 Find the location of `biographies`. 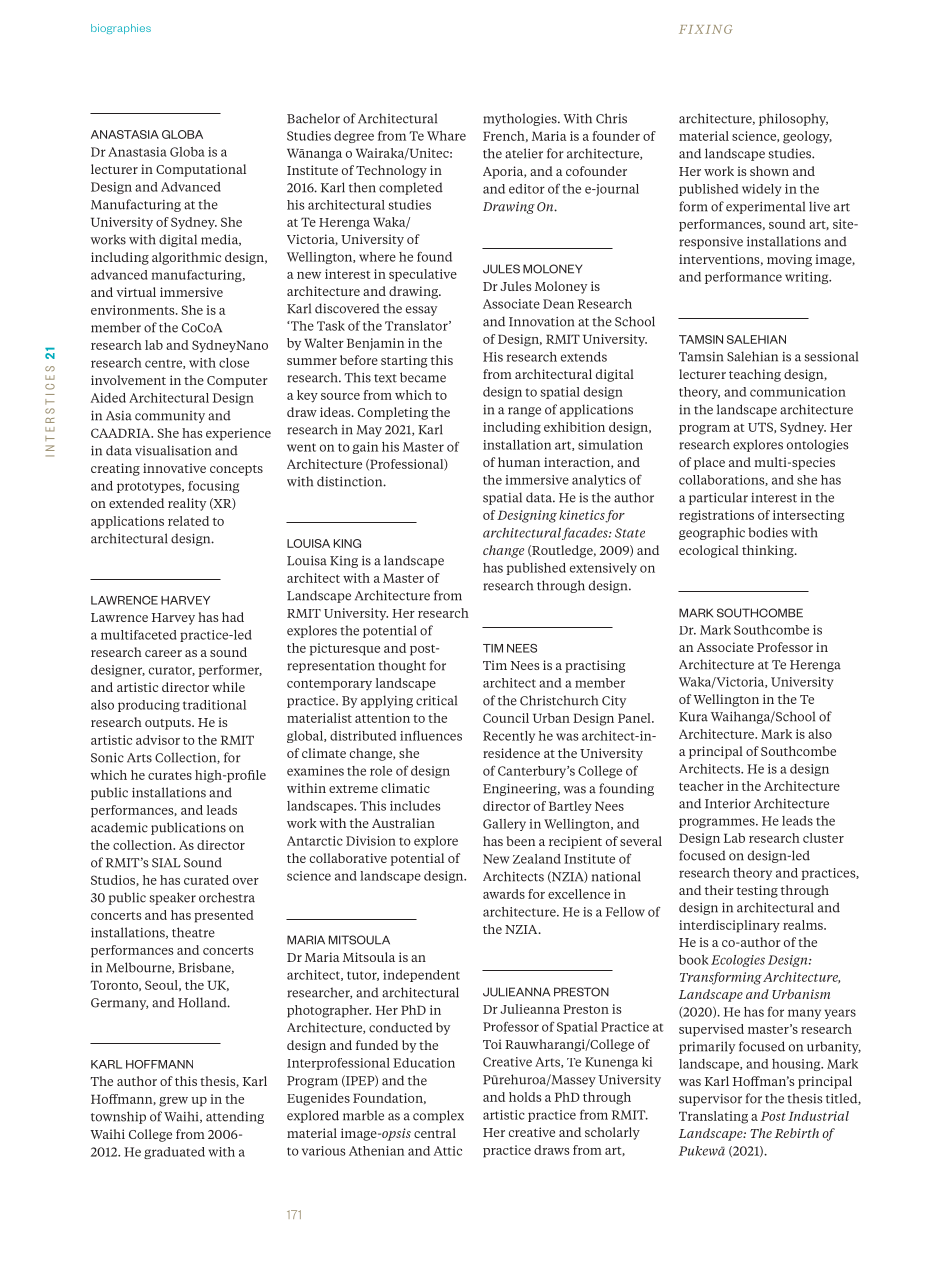

biographies is located at coordinates (121, 29).
